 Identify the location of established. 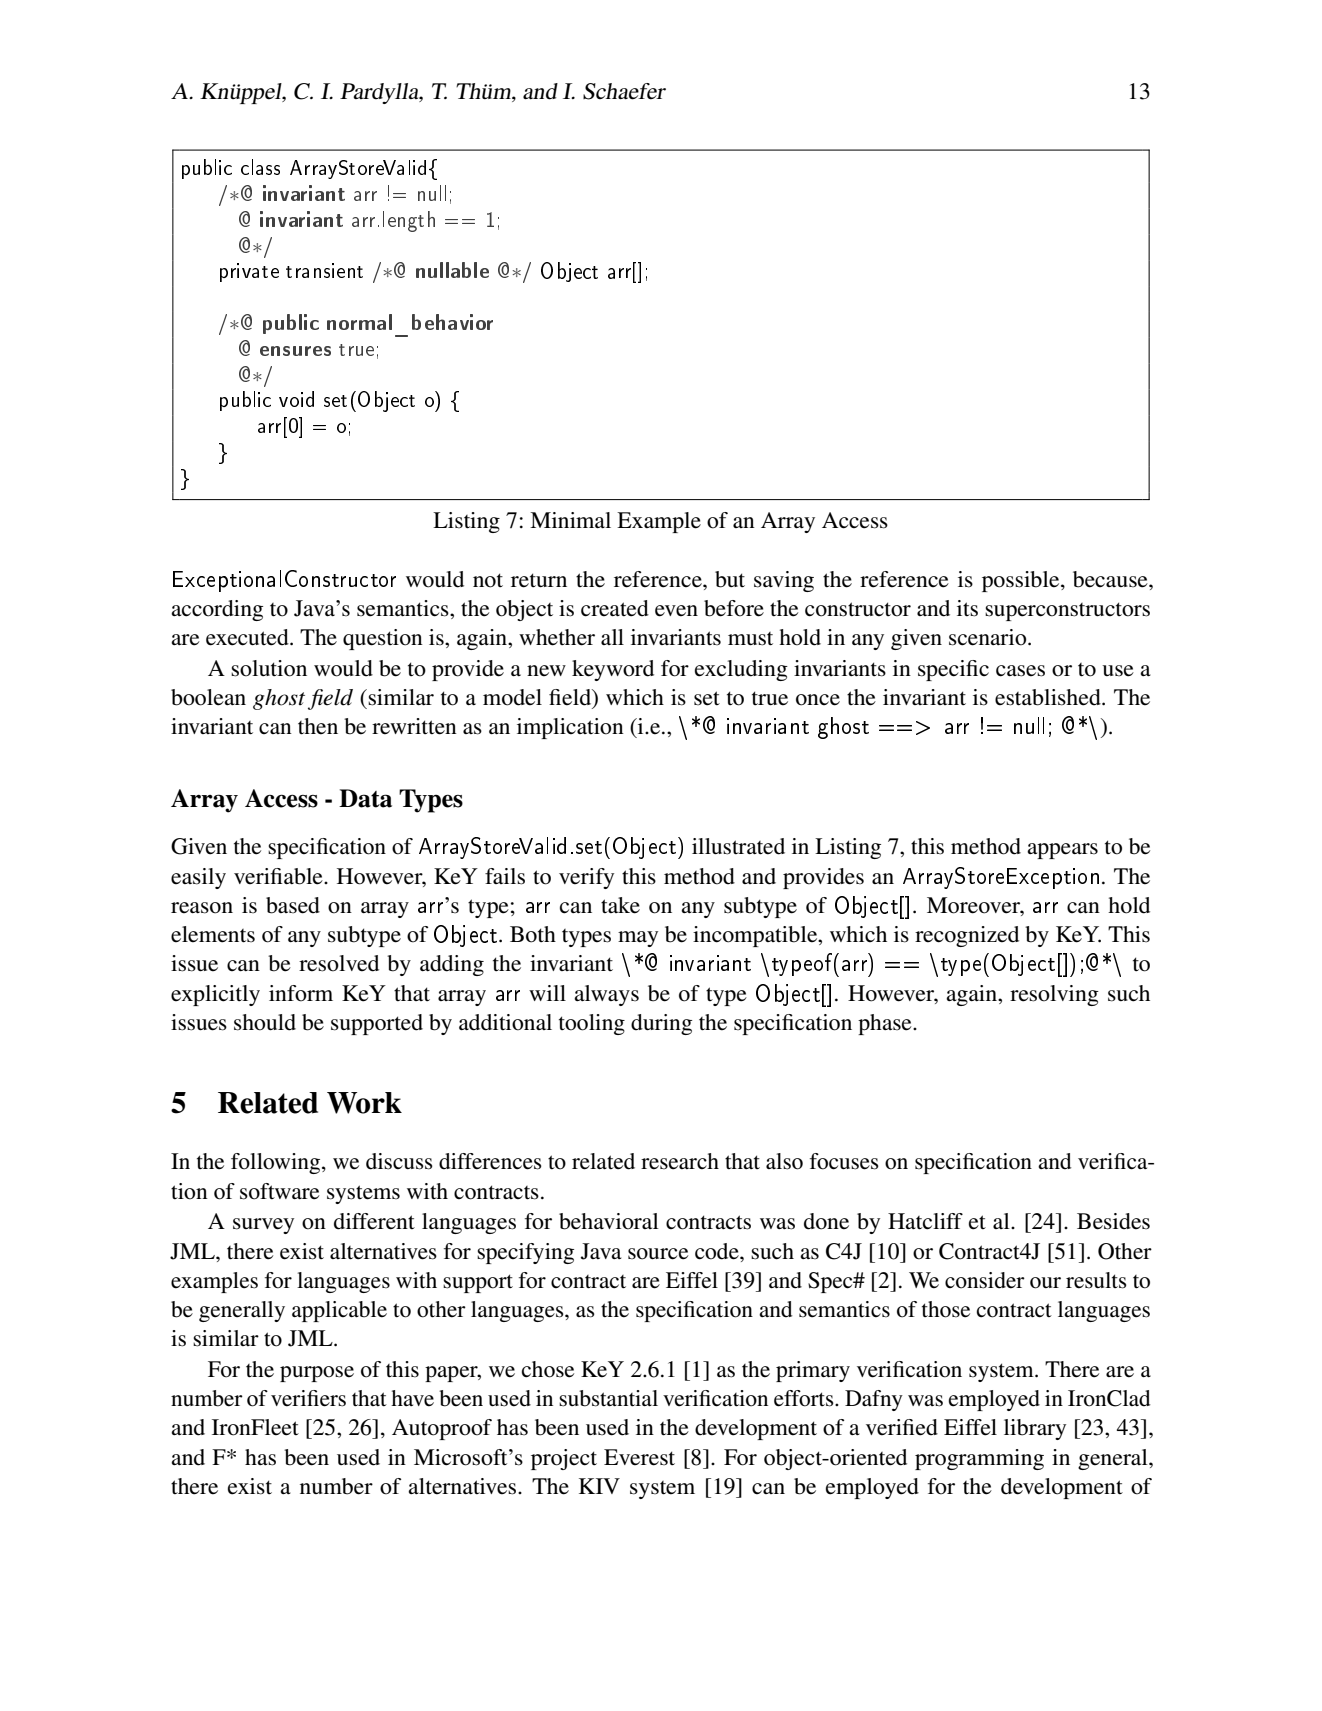
(1049, 697).
